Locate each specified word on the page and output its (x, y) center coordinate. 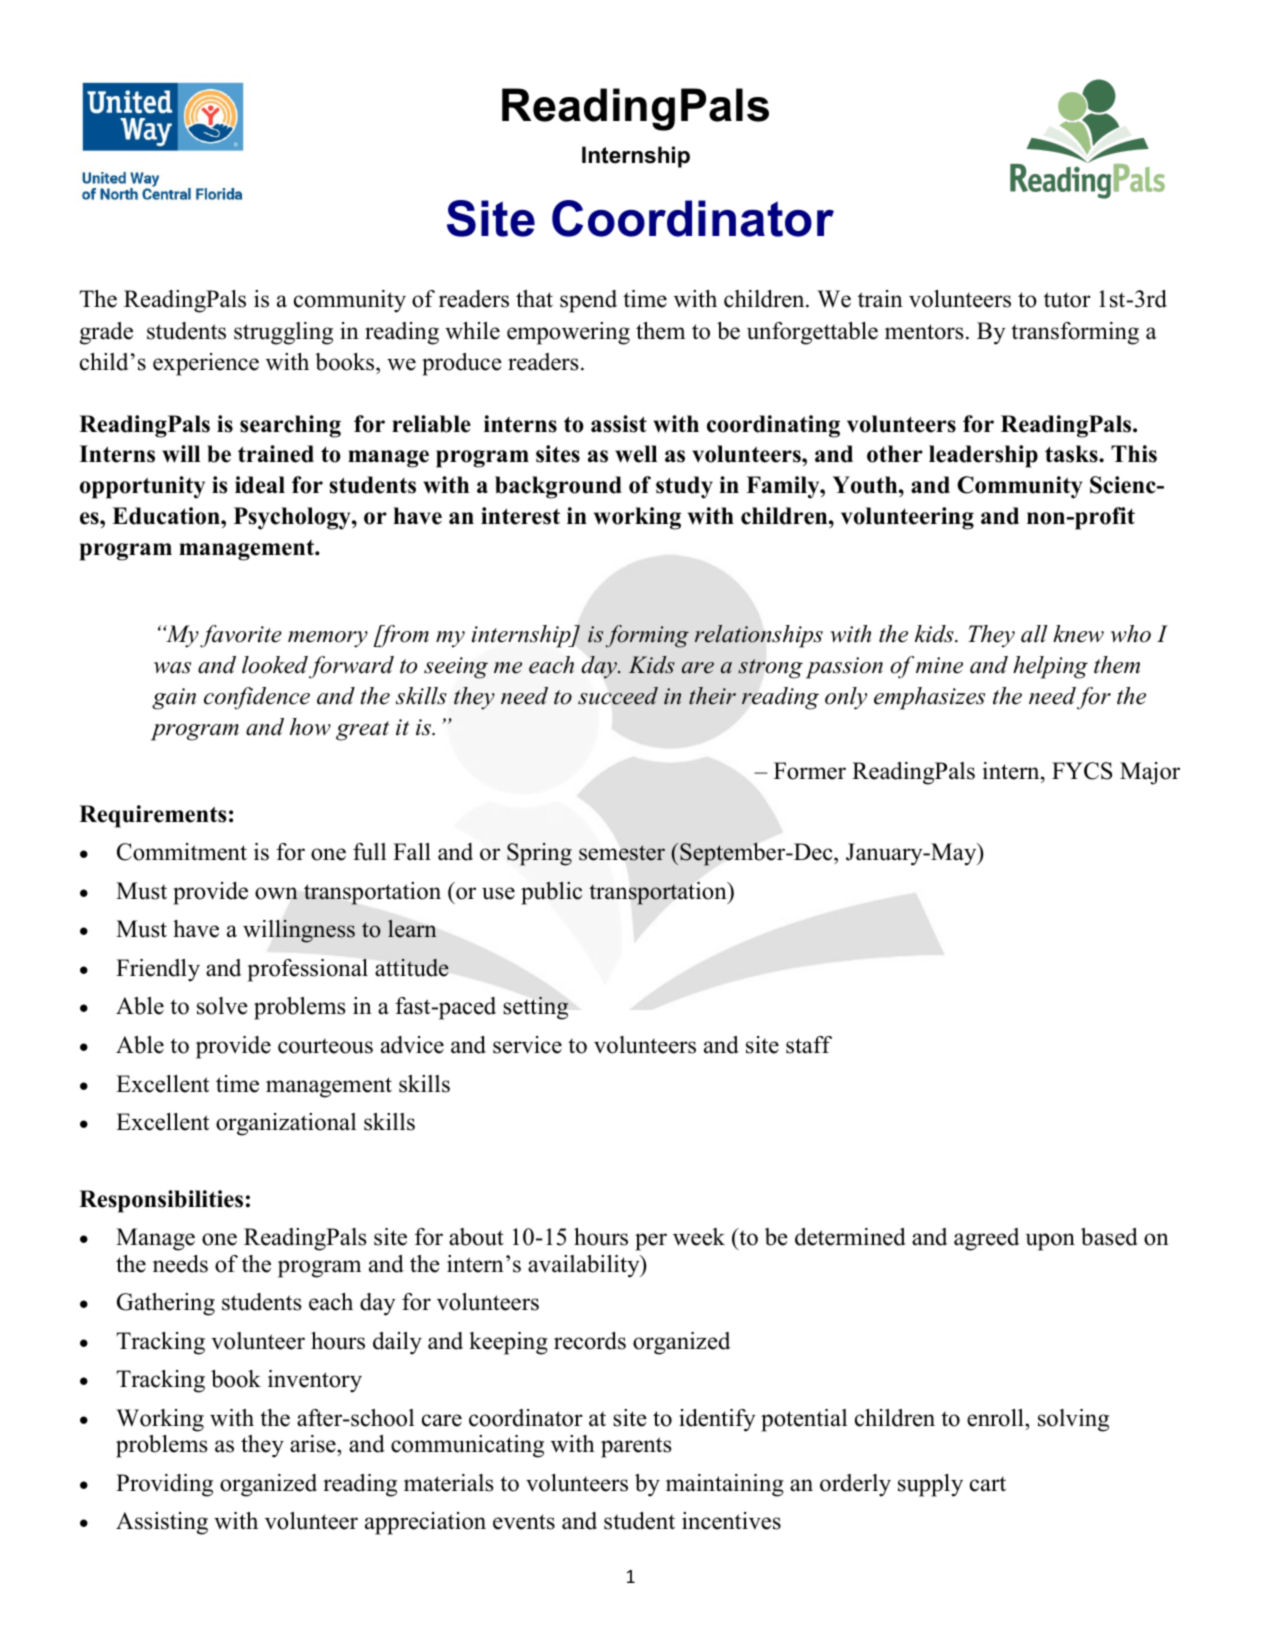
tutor (1067, 300)
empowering (568, 333)
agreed (986, 1239)
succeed (618, 696)
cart (988, 1484)
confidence (257, 698)
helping (1050, 667)
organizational (286, 1124)
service (527, 1045)
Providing (164, 1485)
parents (636, 1447)
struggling (283, 333)
